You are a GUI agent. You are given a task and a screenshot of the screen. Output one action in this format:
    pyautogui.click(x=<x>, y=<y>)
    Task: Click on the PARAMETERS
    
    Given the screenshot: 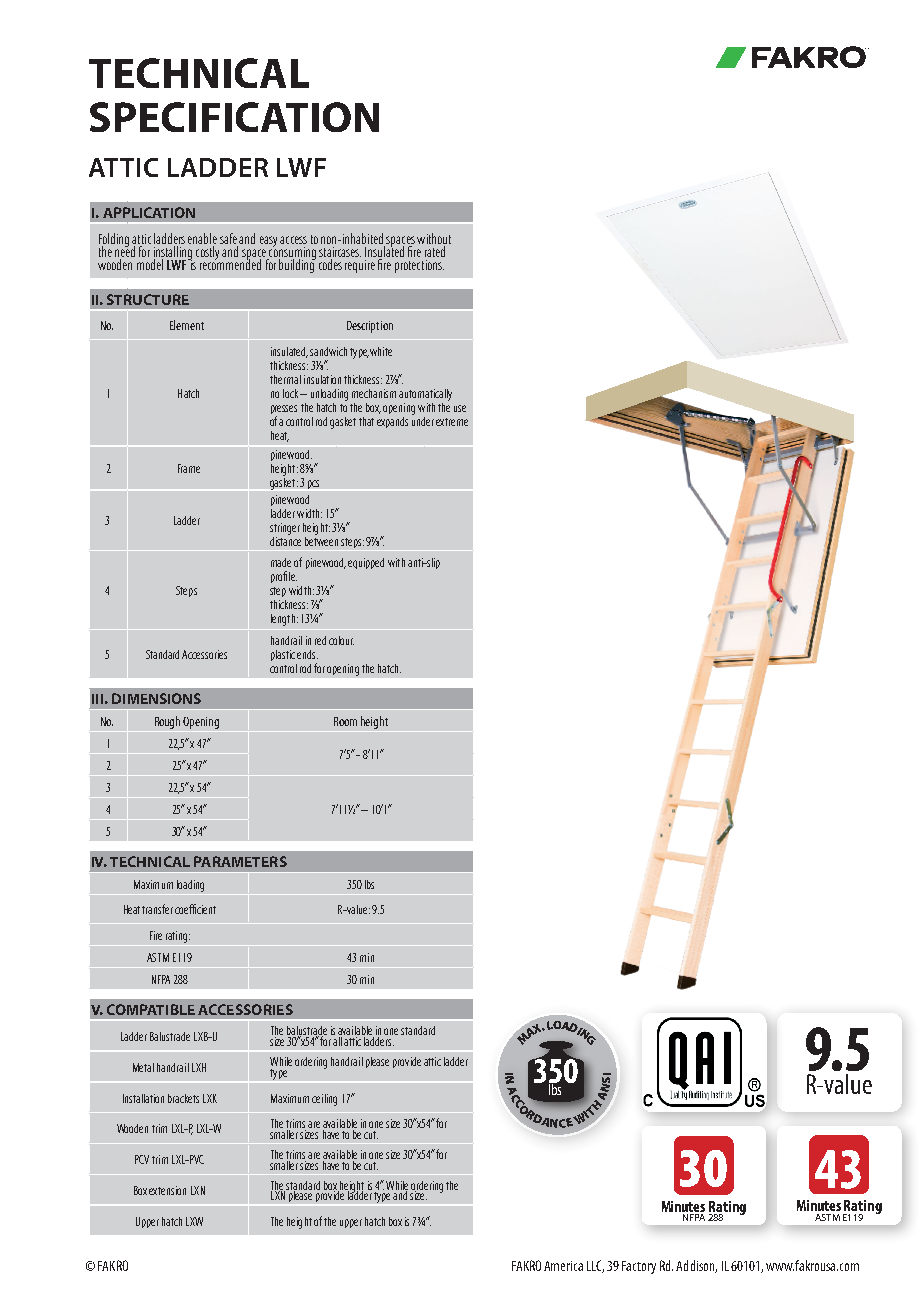 What is the action you would take?
    pyautogui.click(x=240, y=861)
